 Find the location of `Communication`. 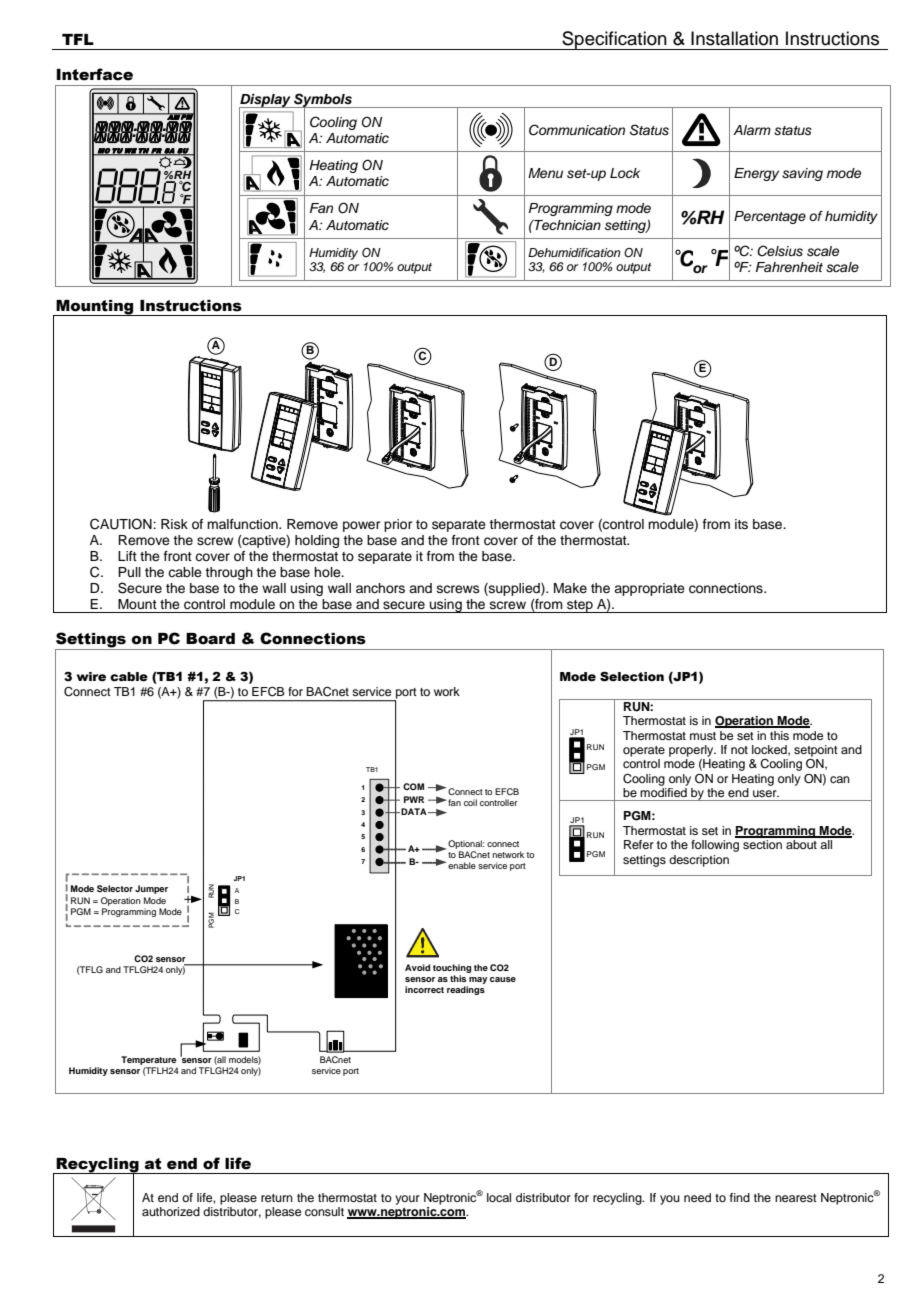

Communication is located at coordinates (577, 130).
